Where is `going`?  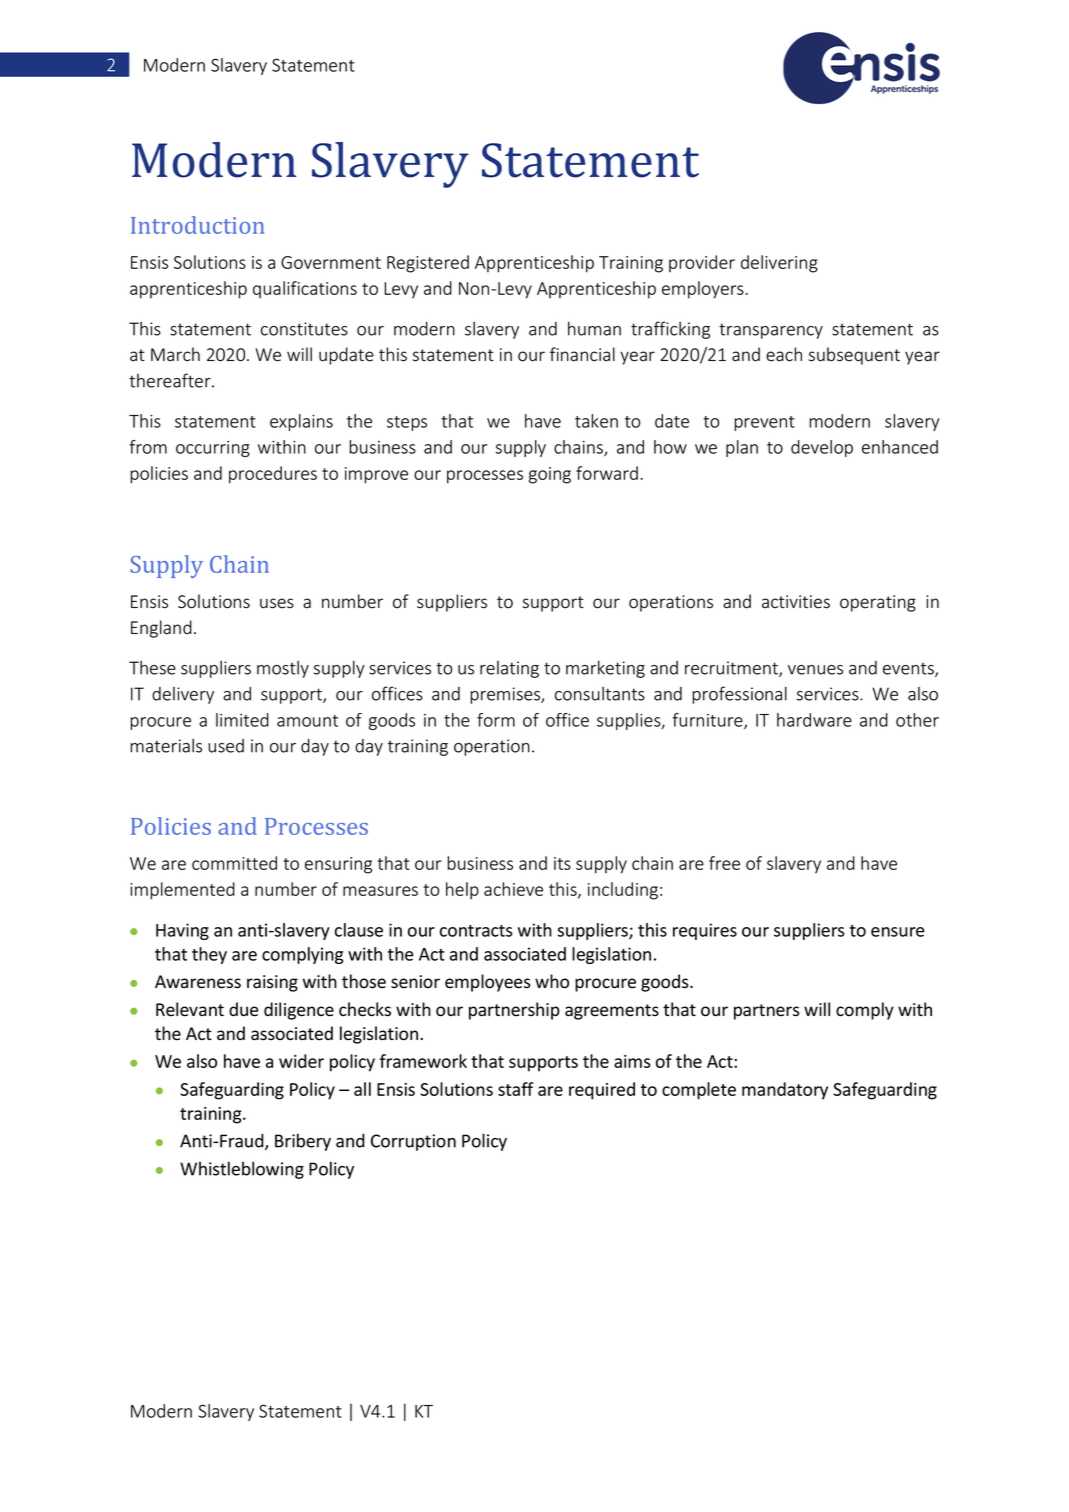 going is located at coordinates (550, 475).
